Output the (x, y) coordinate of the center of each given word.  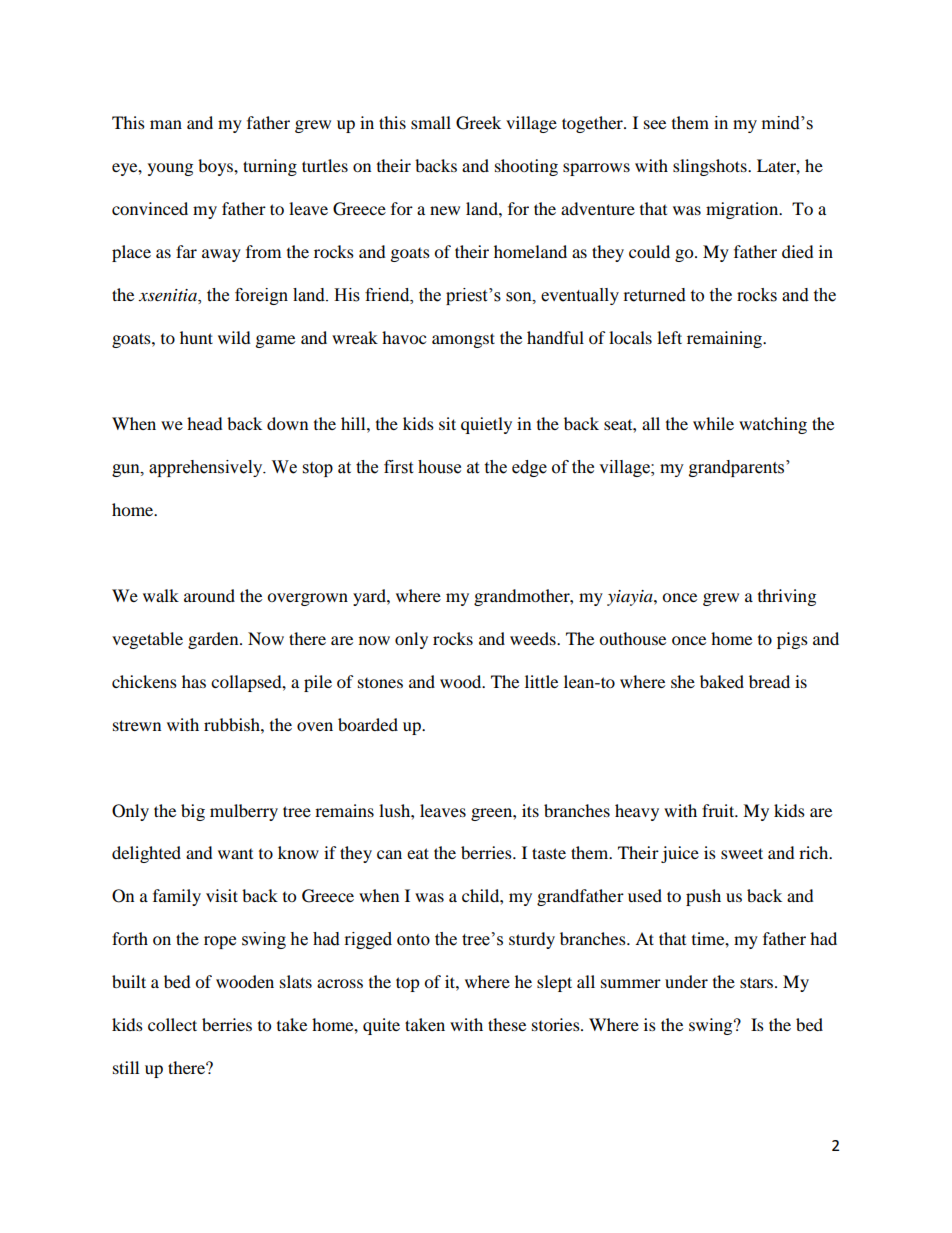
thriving (787, 597)
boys (216, 167)
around (209, 595)
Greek (478, 123)
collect (172, 1024)
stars (758, 982)
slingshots (711, 167)
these (507, 1024)
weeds (534, 638)
